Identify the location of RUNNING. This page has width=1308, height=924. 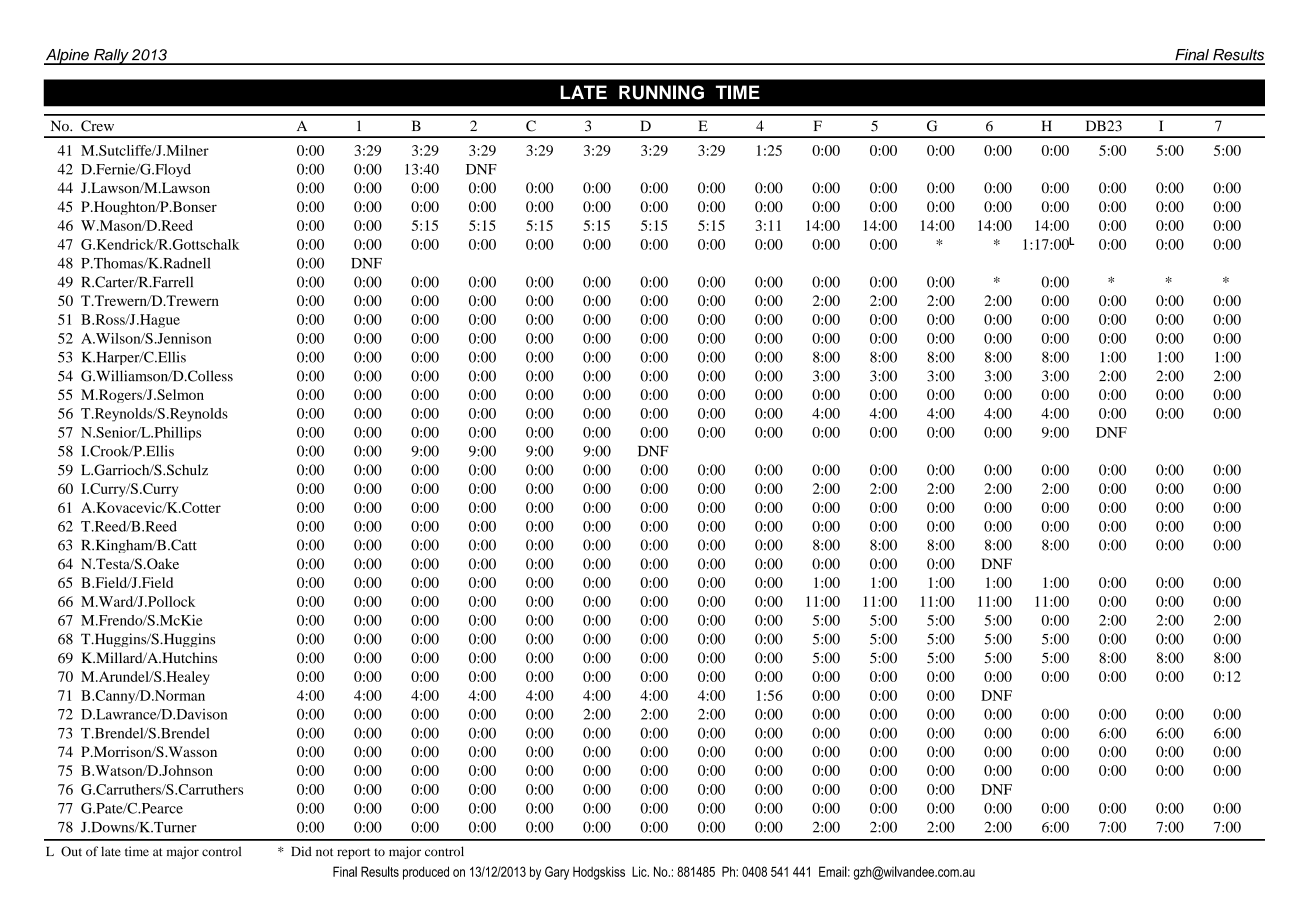
(661, 92).
